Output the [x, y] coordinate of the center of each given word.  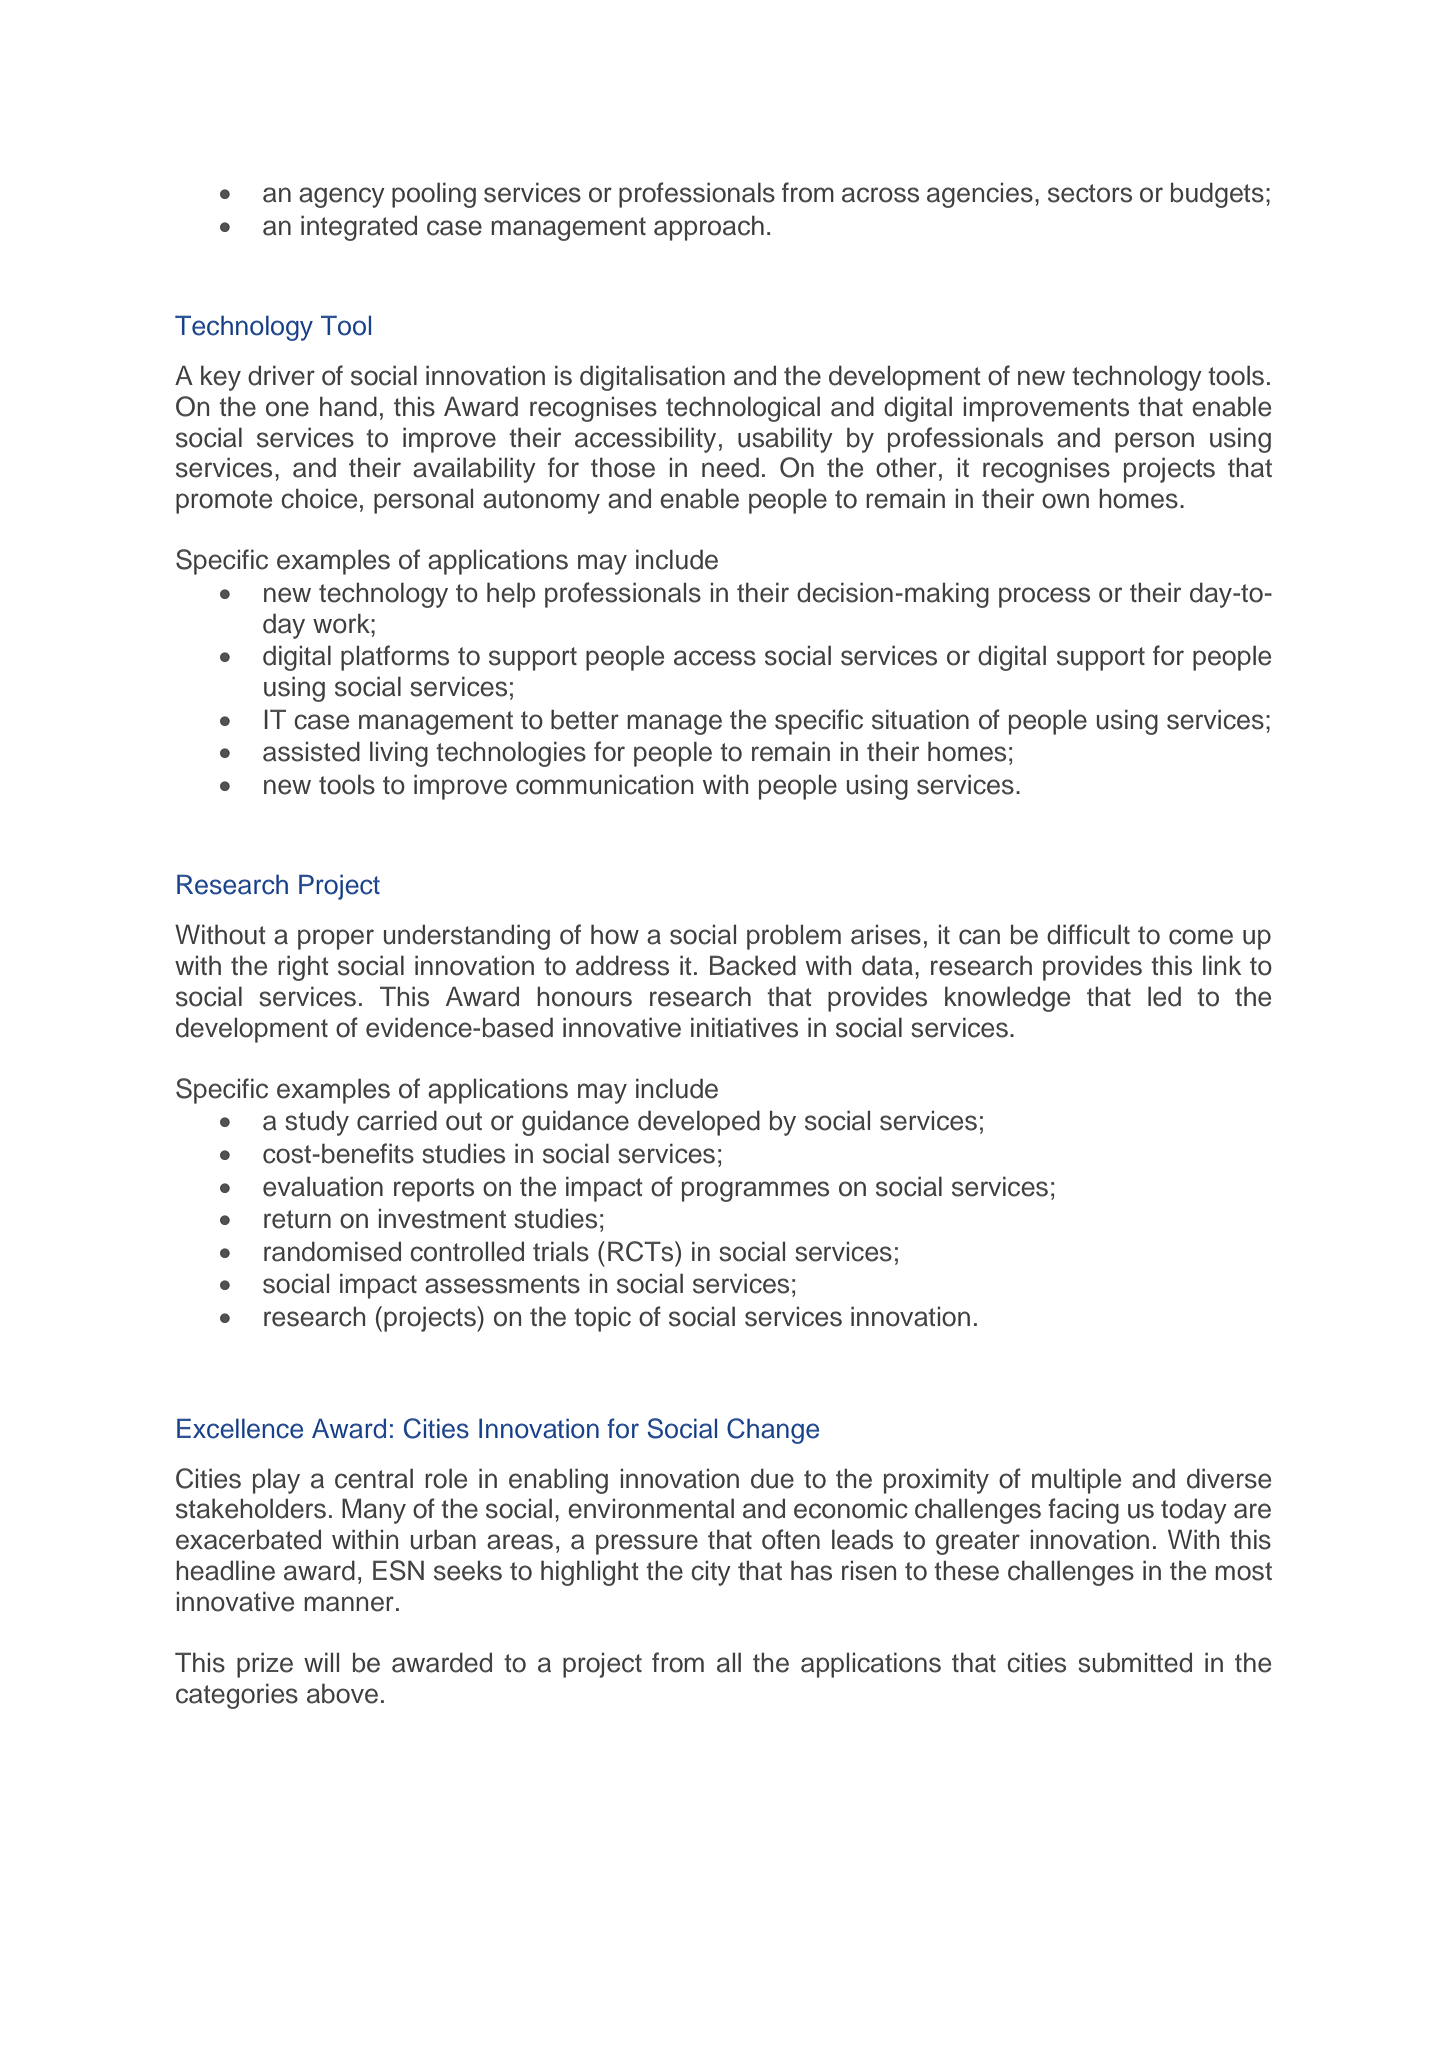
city [711, 1573]
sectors [1090, 193]
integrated [359, 228]
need [730, 467]
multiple [1076, 1481]
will [321, 1662]
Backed [753, 965]
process [1044, 597]
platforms [395, 658]
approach [709, 228]
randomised [332, 1251]
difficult [1088, 934]
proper [336, 939]
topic [602, 1319]
